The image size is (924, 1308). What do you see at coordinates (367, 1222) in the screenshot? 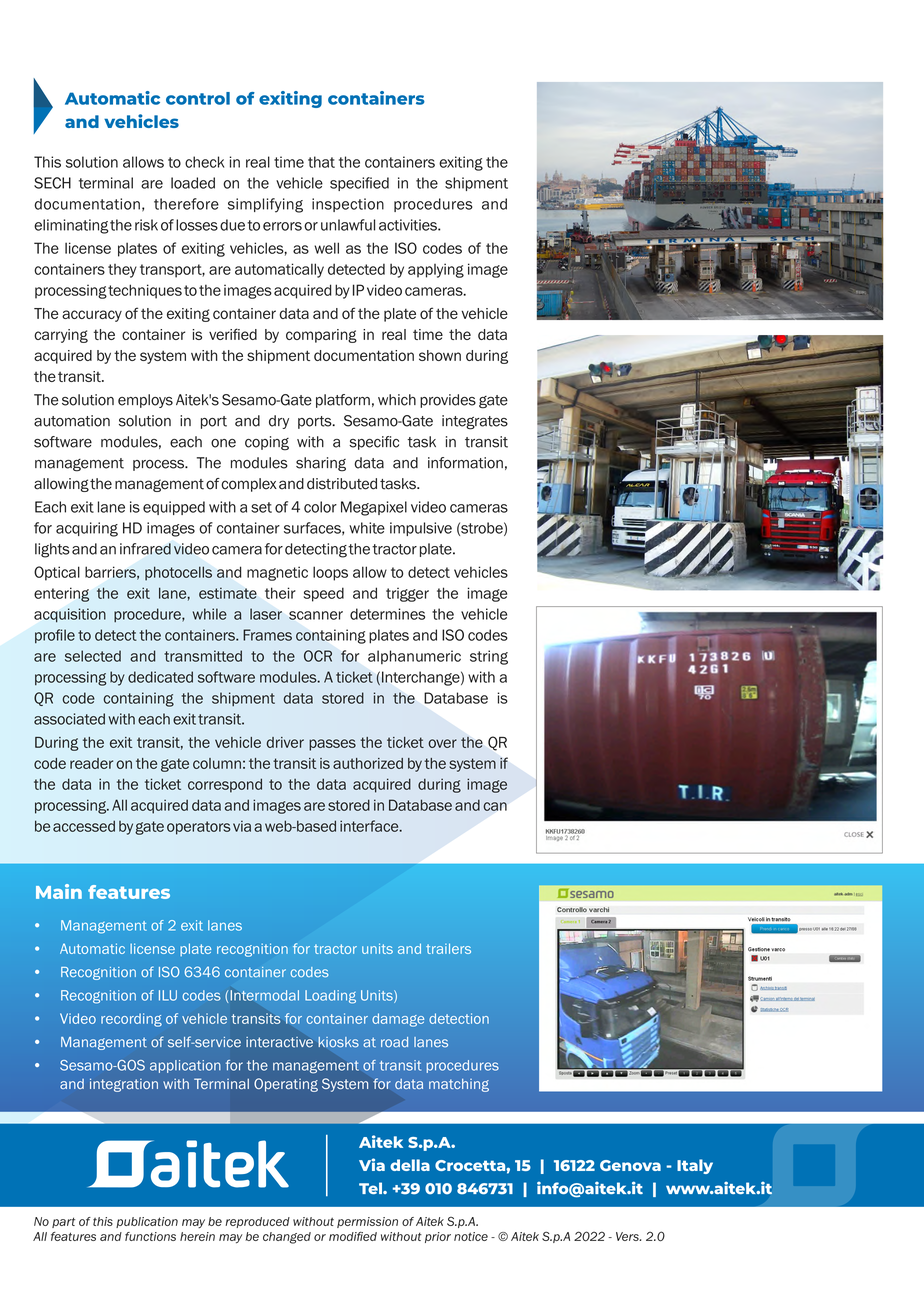
I see `permission` at bounding box center [367, 1222].
